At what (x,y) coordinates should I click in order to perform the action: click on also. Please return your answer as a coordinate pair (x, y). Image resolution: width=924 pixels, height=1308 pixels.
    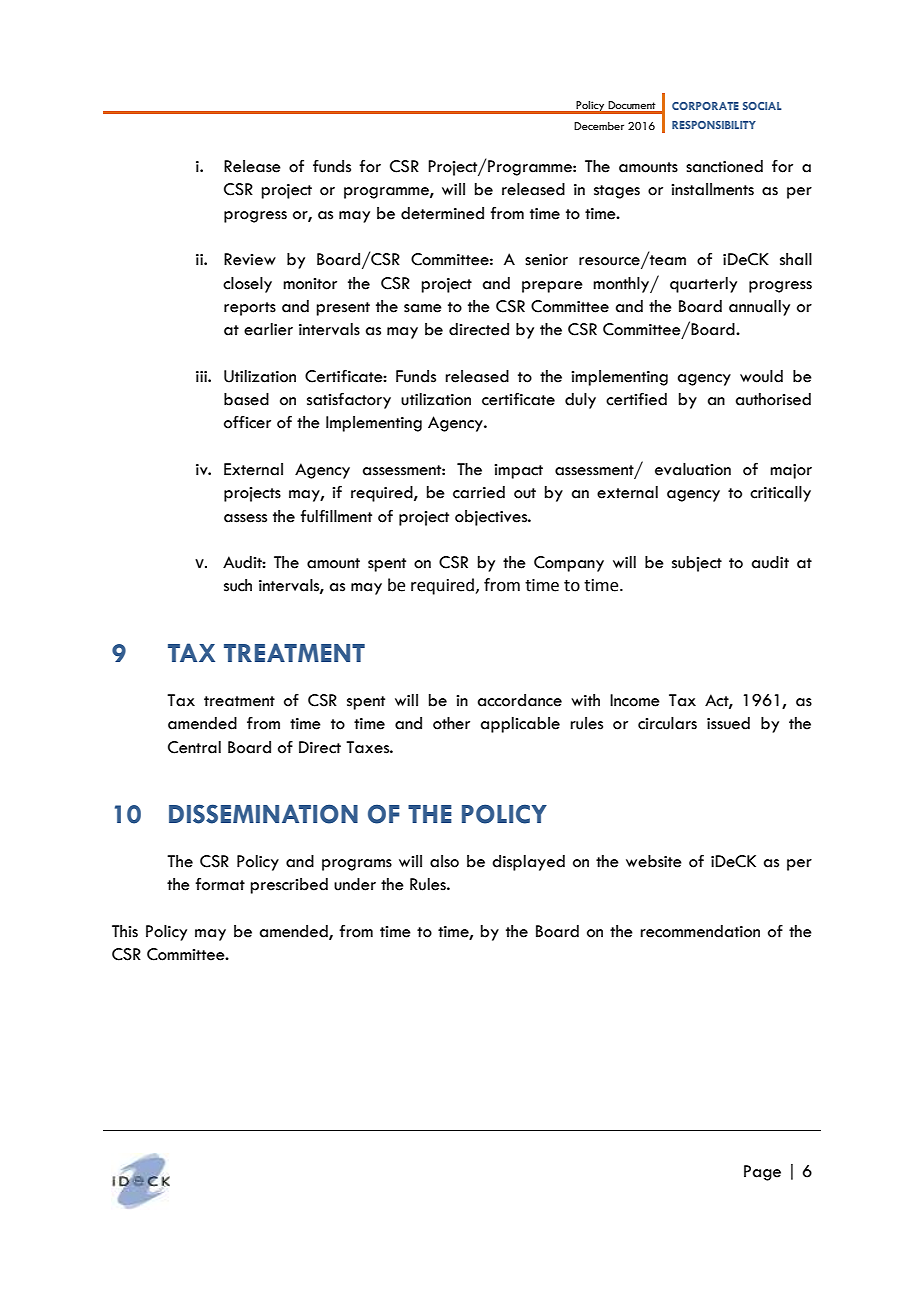
    Looking at the image, I should click on (444, 861).
